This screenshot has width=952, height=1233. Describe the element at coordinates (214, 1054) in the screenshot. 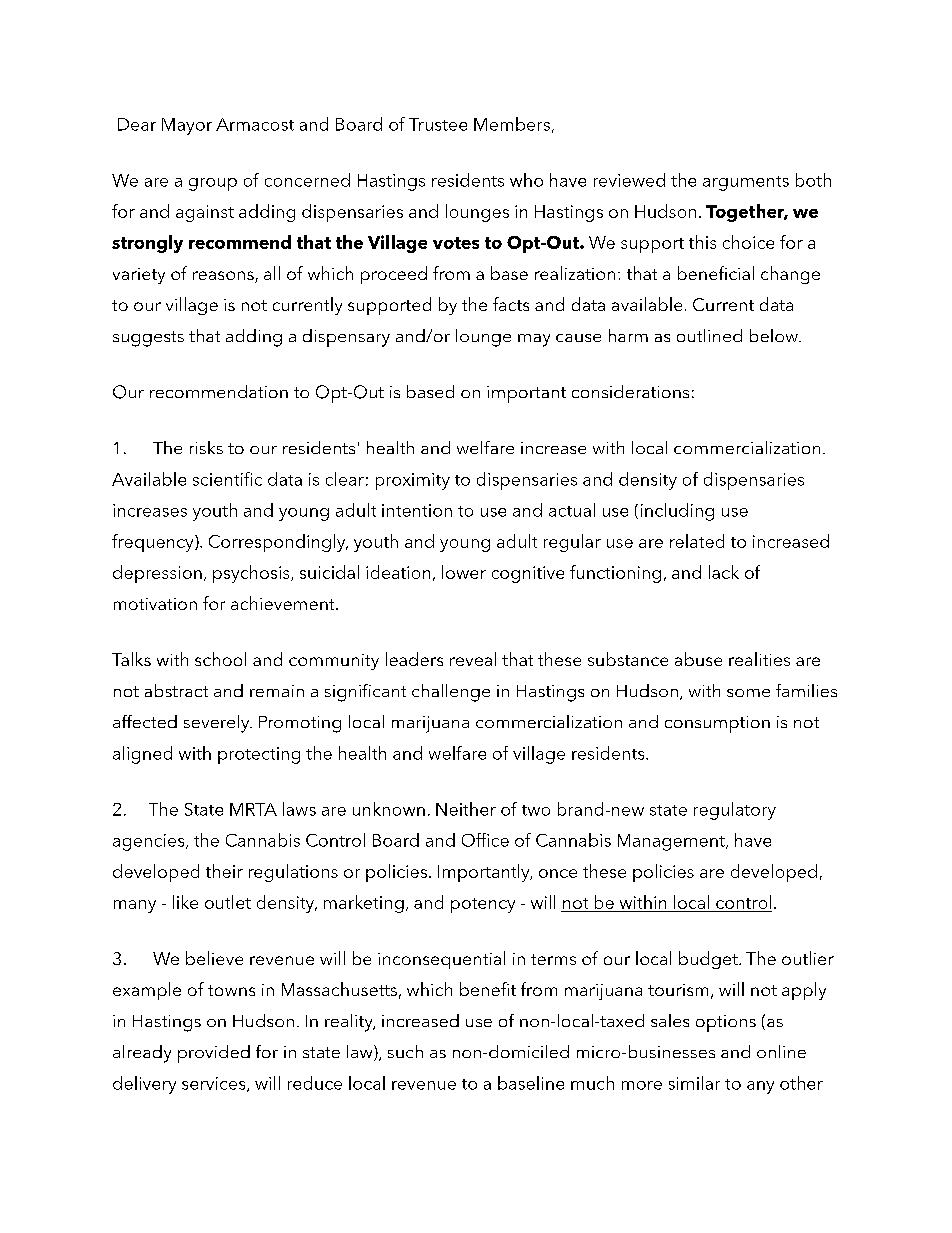

I see `provided` at that location.
